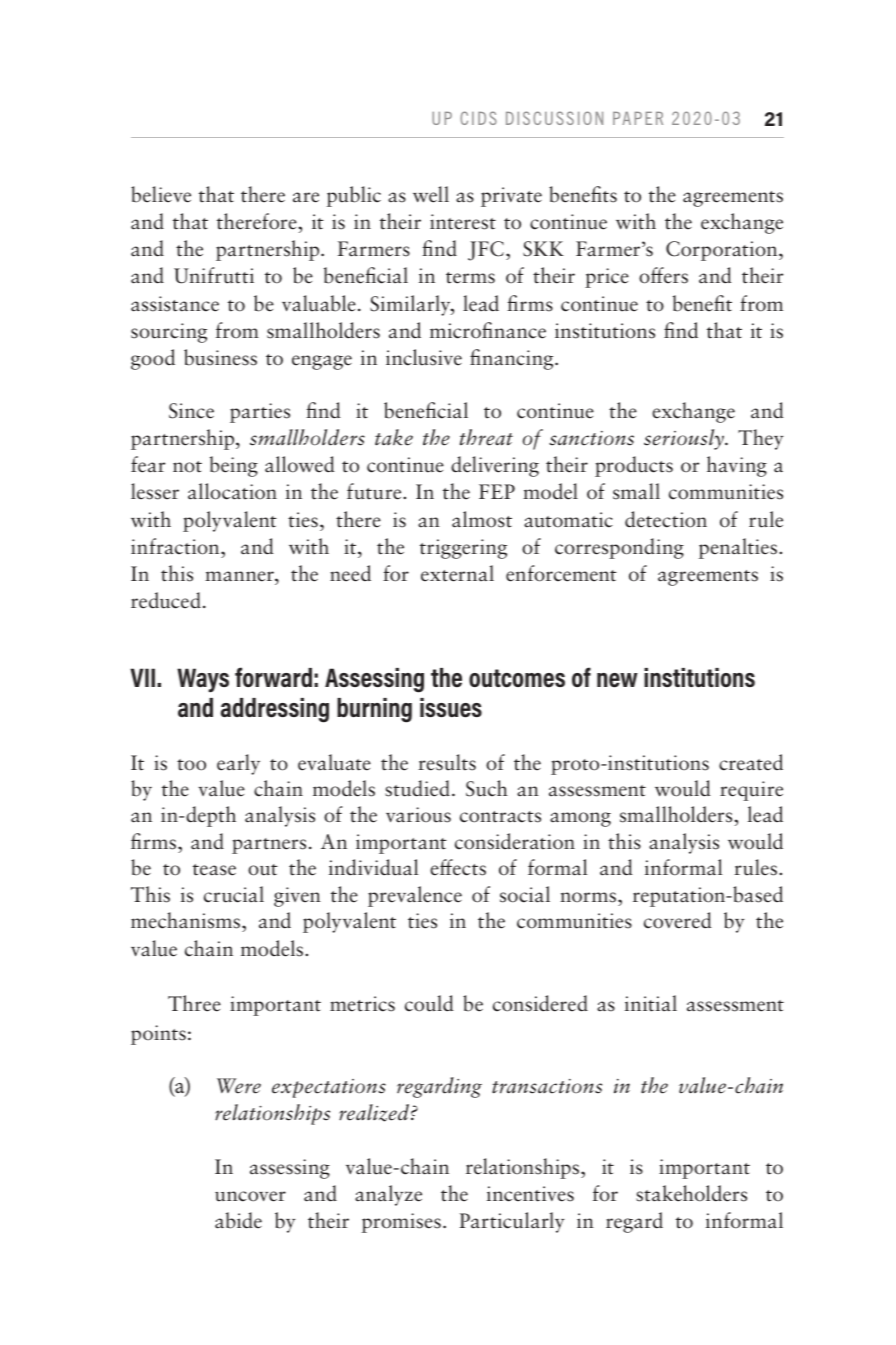 The width and height of the page is (896, 1345). I want to click on believe, so click(161, 194).
